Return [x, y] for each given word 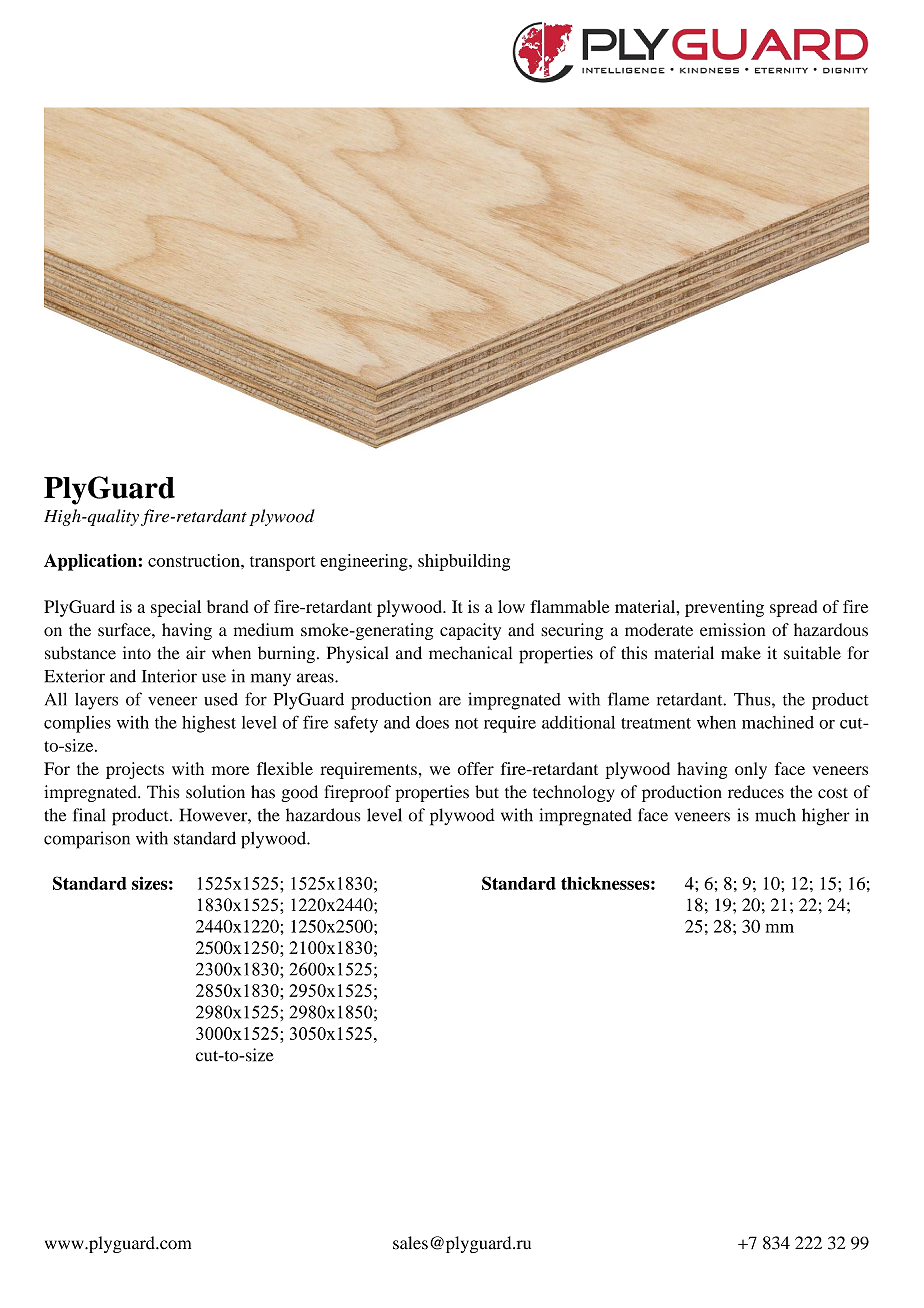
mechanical [470, 653]
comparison [87, 840]
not [466, 723]
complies [77, 724]
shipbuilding [464, 562]
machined [778, 722]
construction [195, 560]
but [487, 792]
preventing [724, 608]
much [775, 815]
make [741, 653]
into [137, 653]
